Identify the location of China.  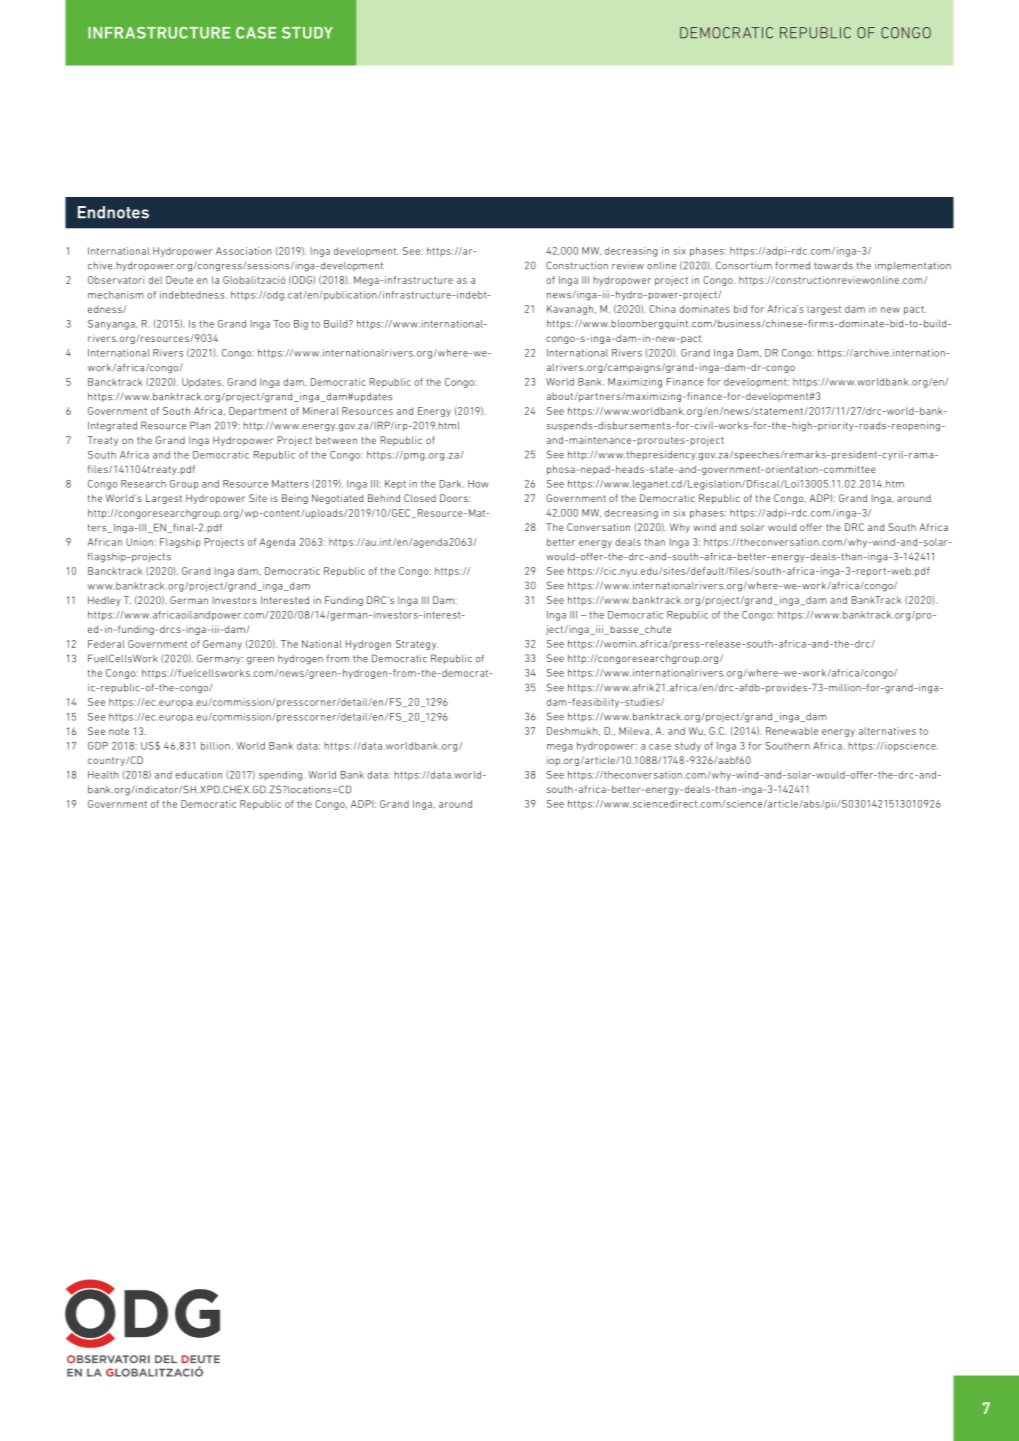
(662, 309).
